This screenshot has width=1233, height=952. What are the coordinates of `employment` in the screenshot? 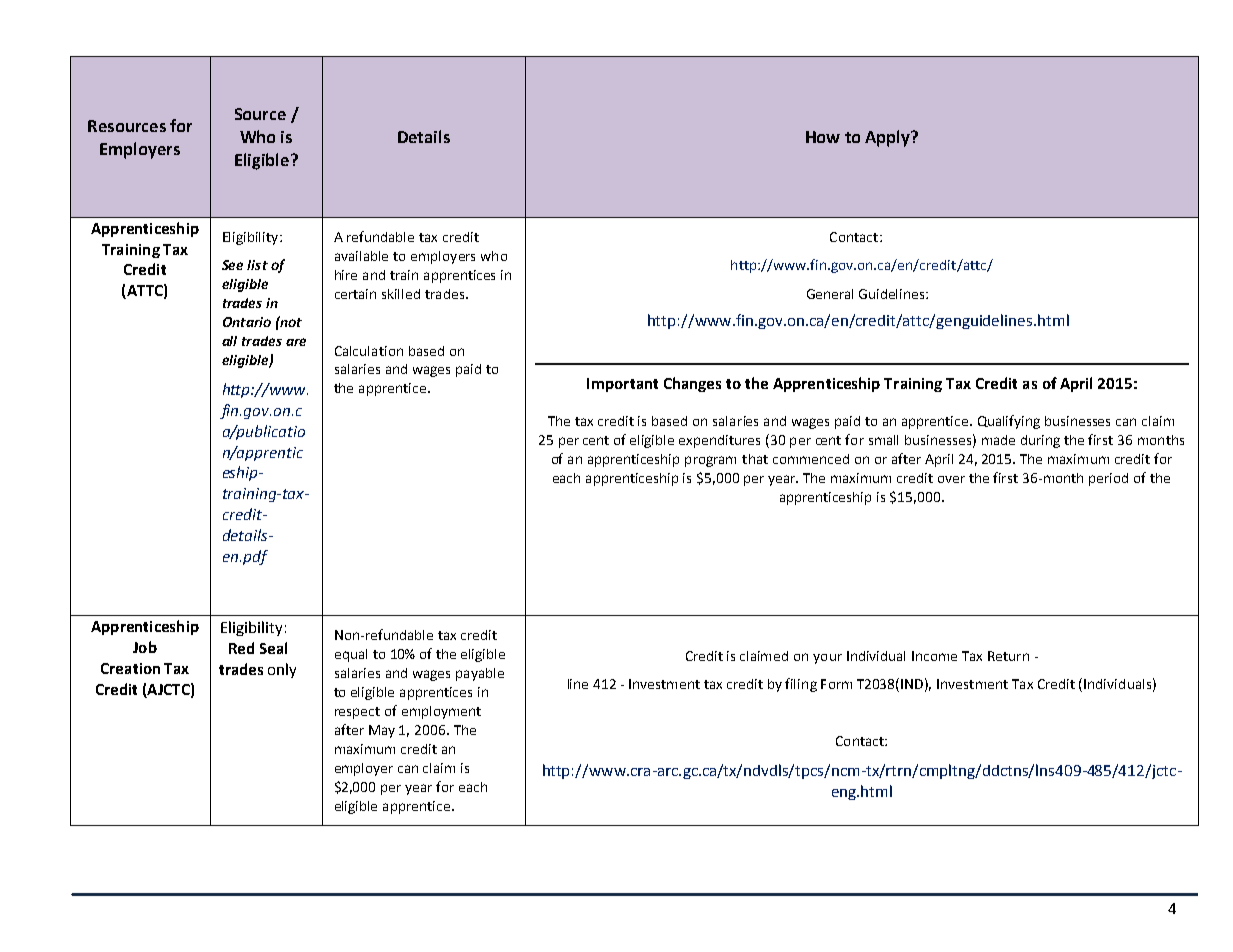 It's located at (441, 712).
